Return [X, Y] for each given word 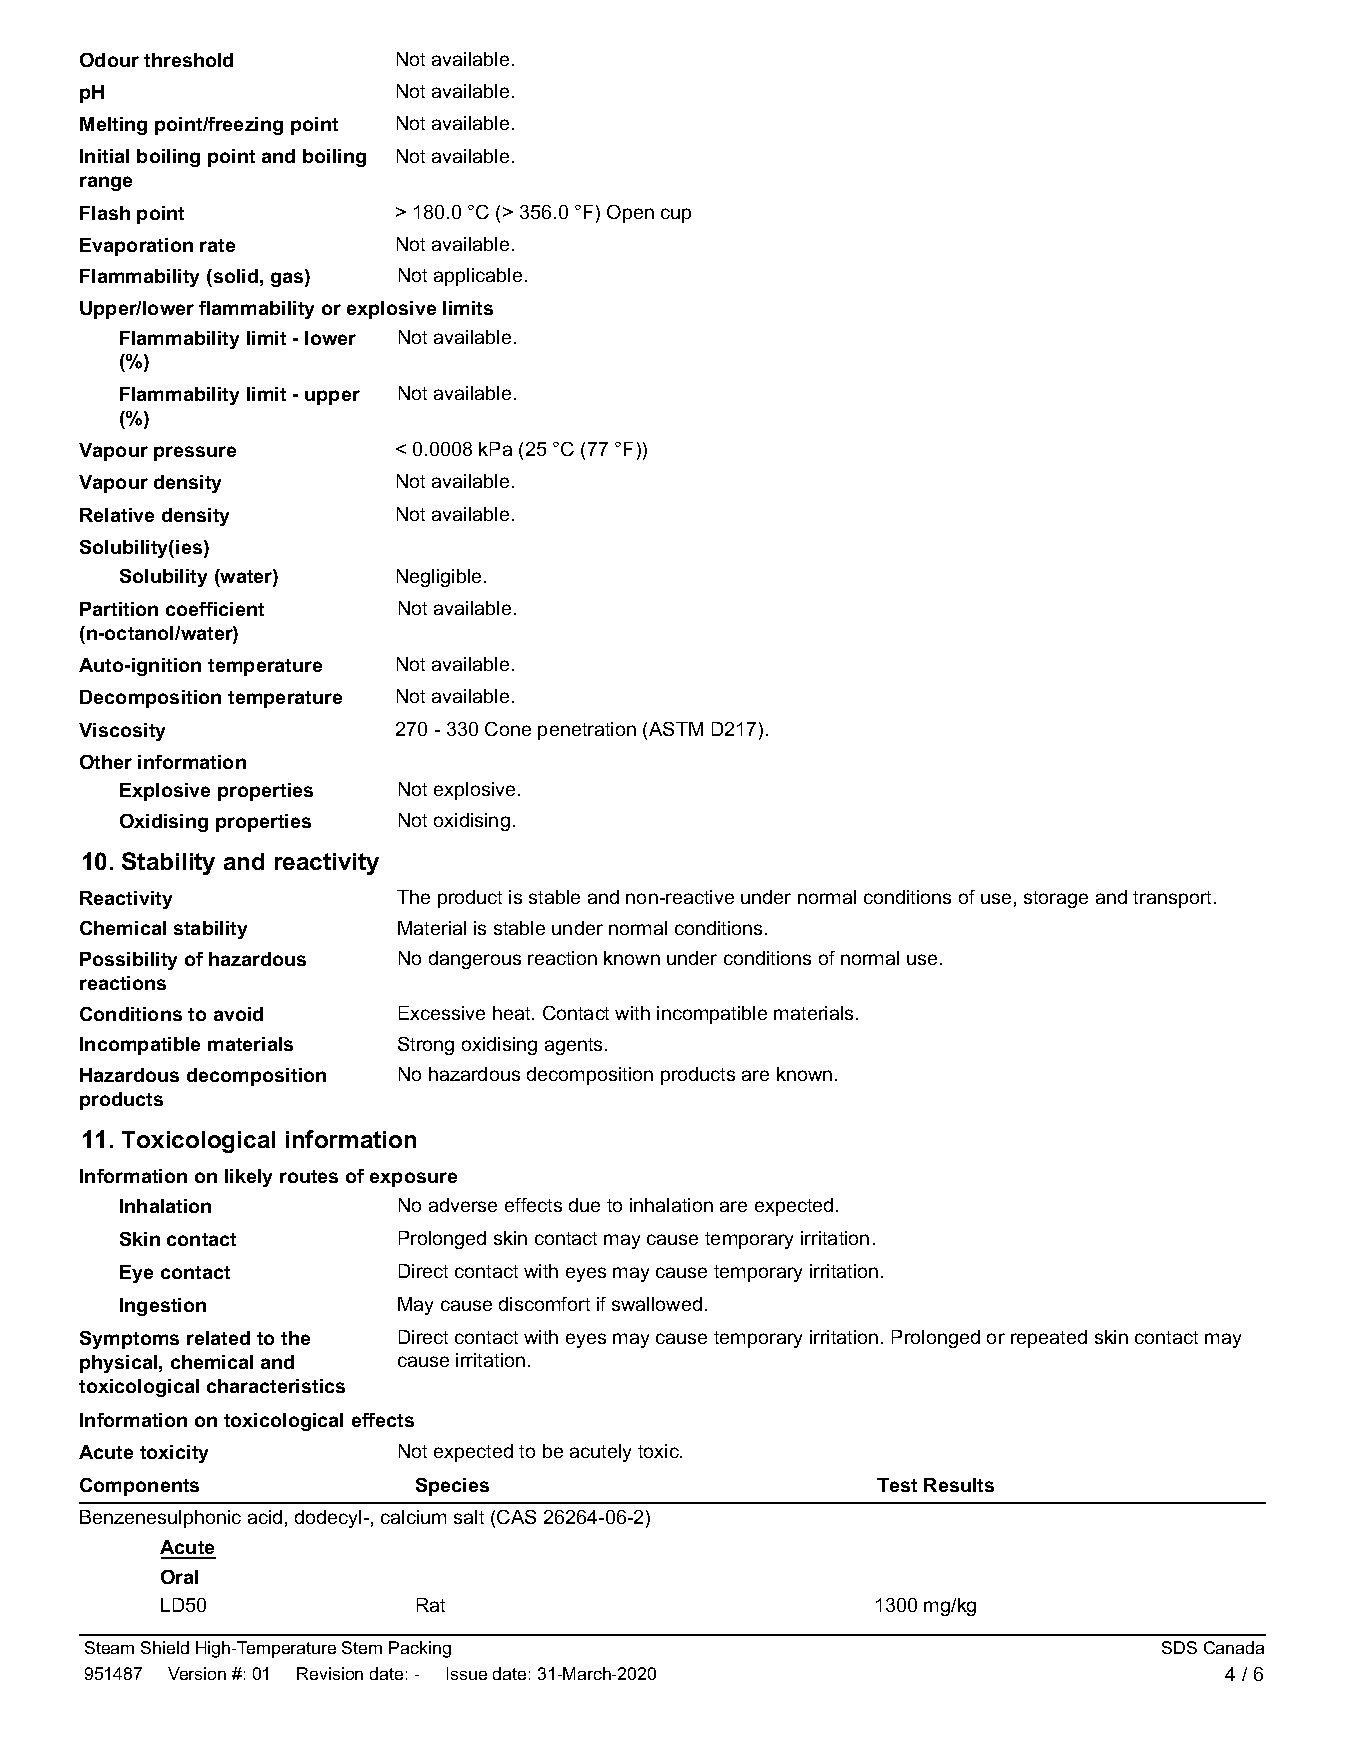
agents [575, 1046]
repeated [1049, 1339]
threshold [188, 60]
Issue [467, 1673]
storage [1056, 899]
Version [197, 1673]
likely [248, 1178]
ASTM [676, 729]
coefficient [215, 609]
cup [676, 215]
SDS [1179, 1647]
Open [630, 214]
